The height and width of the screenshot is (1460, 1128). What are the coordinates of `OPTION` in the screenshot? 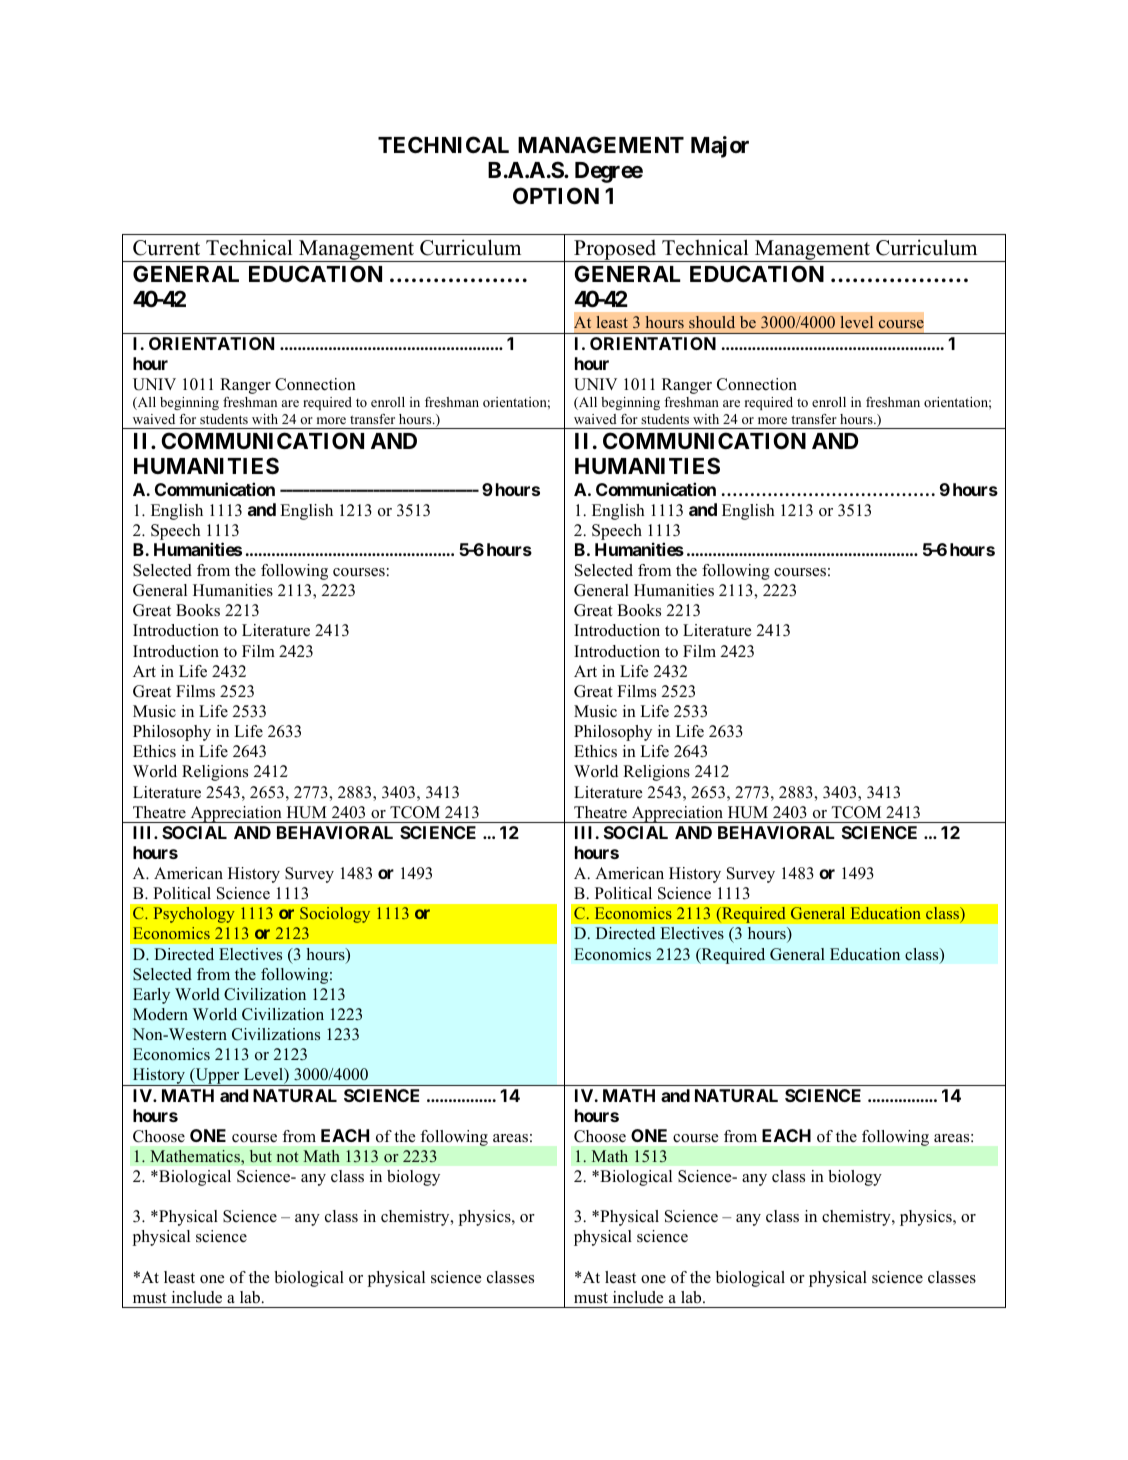 It's located at (556, 196).
